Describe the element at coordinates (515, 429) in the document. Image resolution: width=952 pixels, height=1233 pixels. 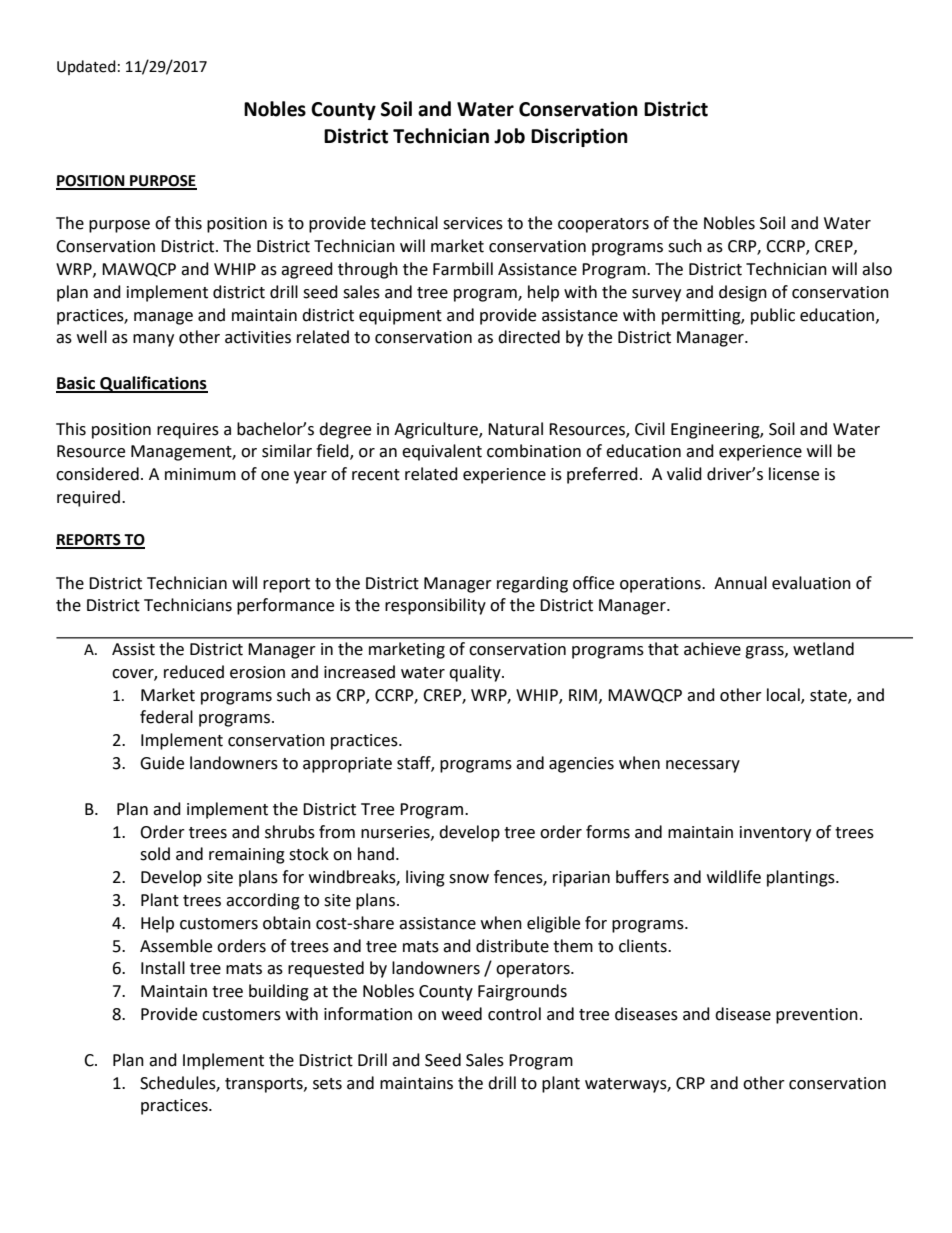
I see `Natural` at that location.
